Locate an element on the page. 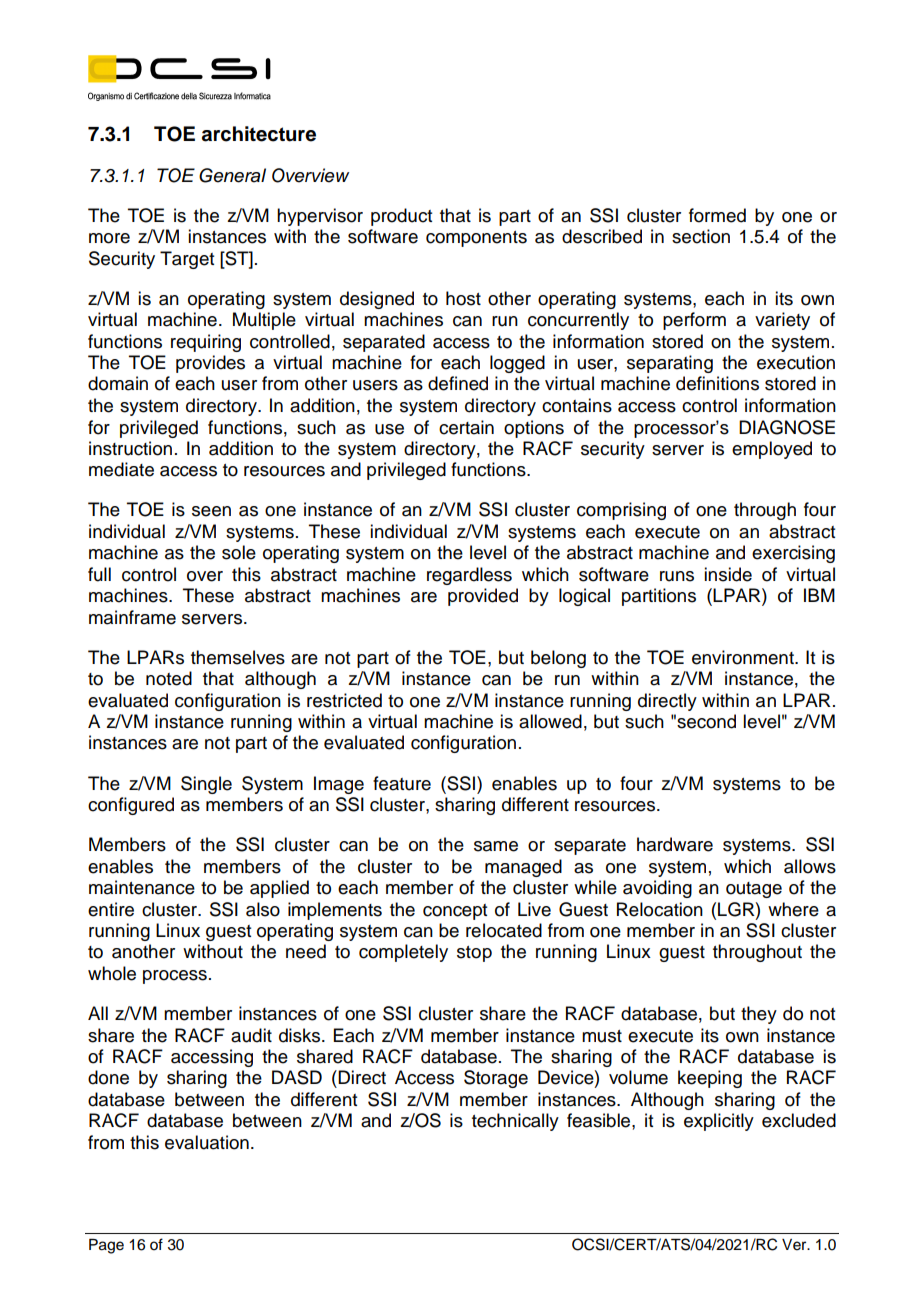 This page has width=924, height=1308. product is located at coordinates (401, 217).
